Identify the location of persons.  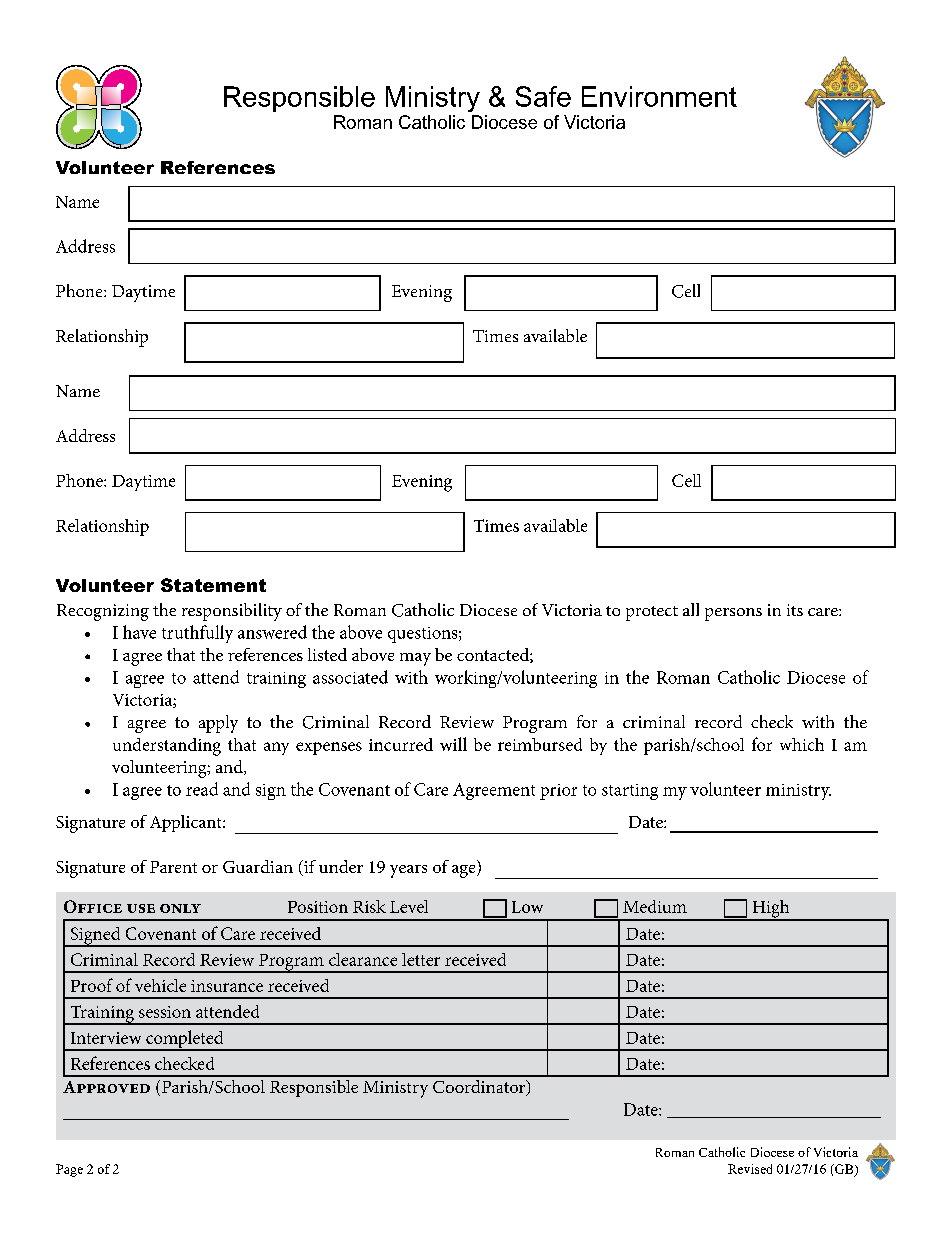
(733, 614).
